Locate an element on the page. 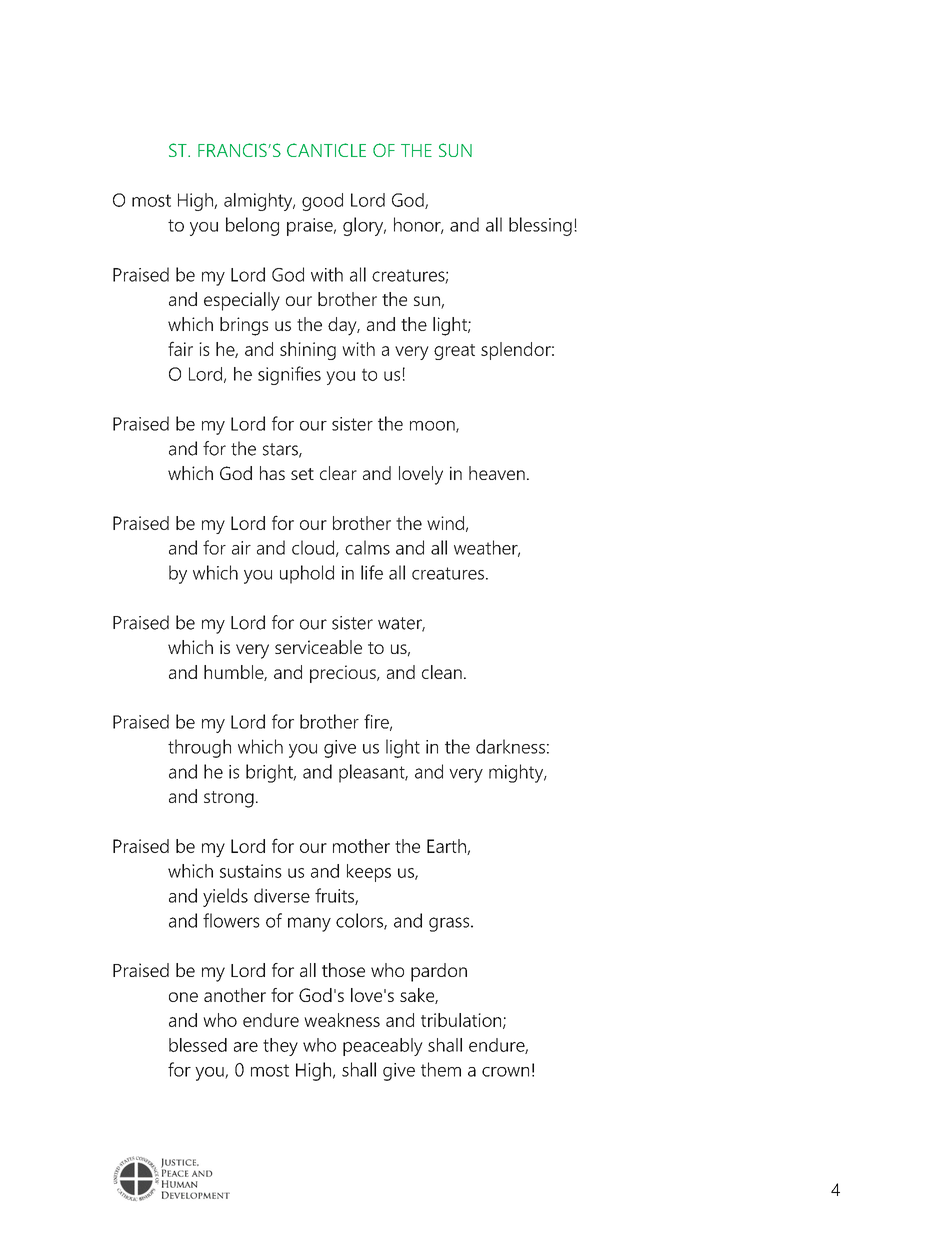 This image has height=1233, width=952. are is located at coordinates (246, 1047).
